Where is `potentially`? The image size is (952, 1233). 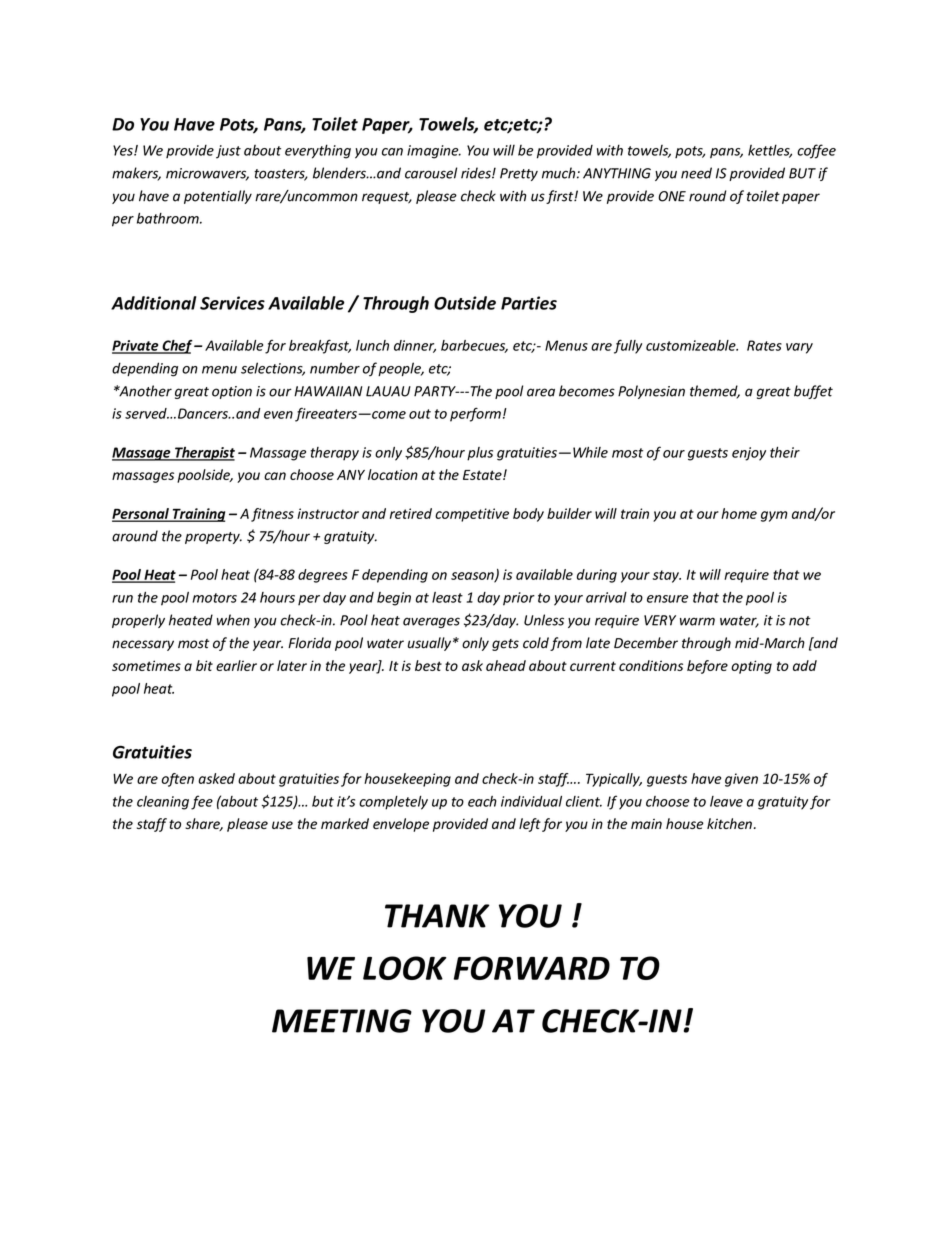 potentially is located at coordinates (218, 197).
